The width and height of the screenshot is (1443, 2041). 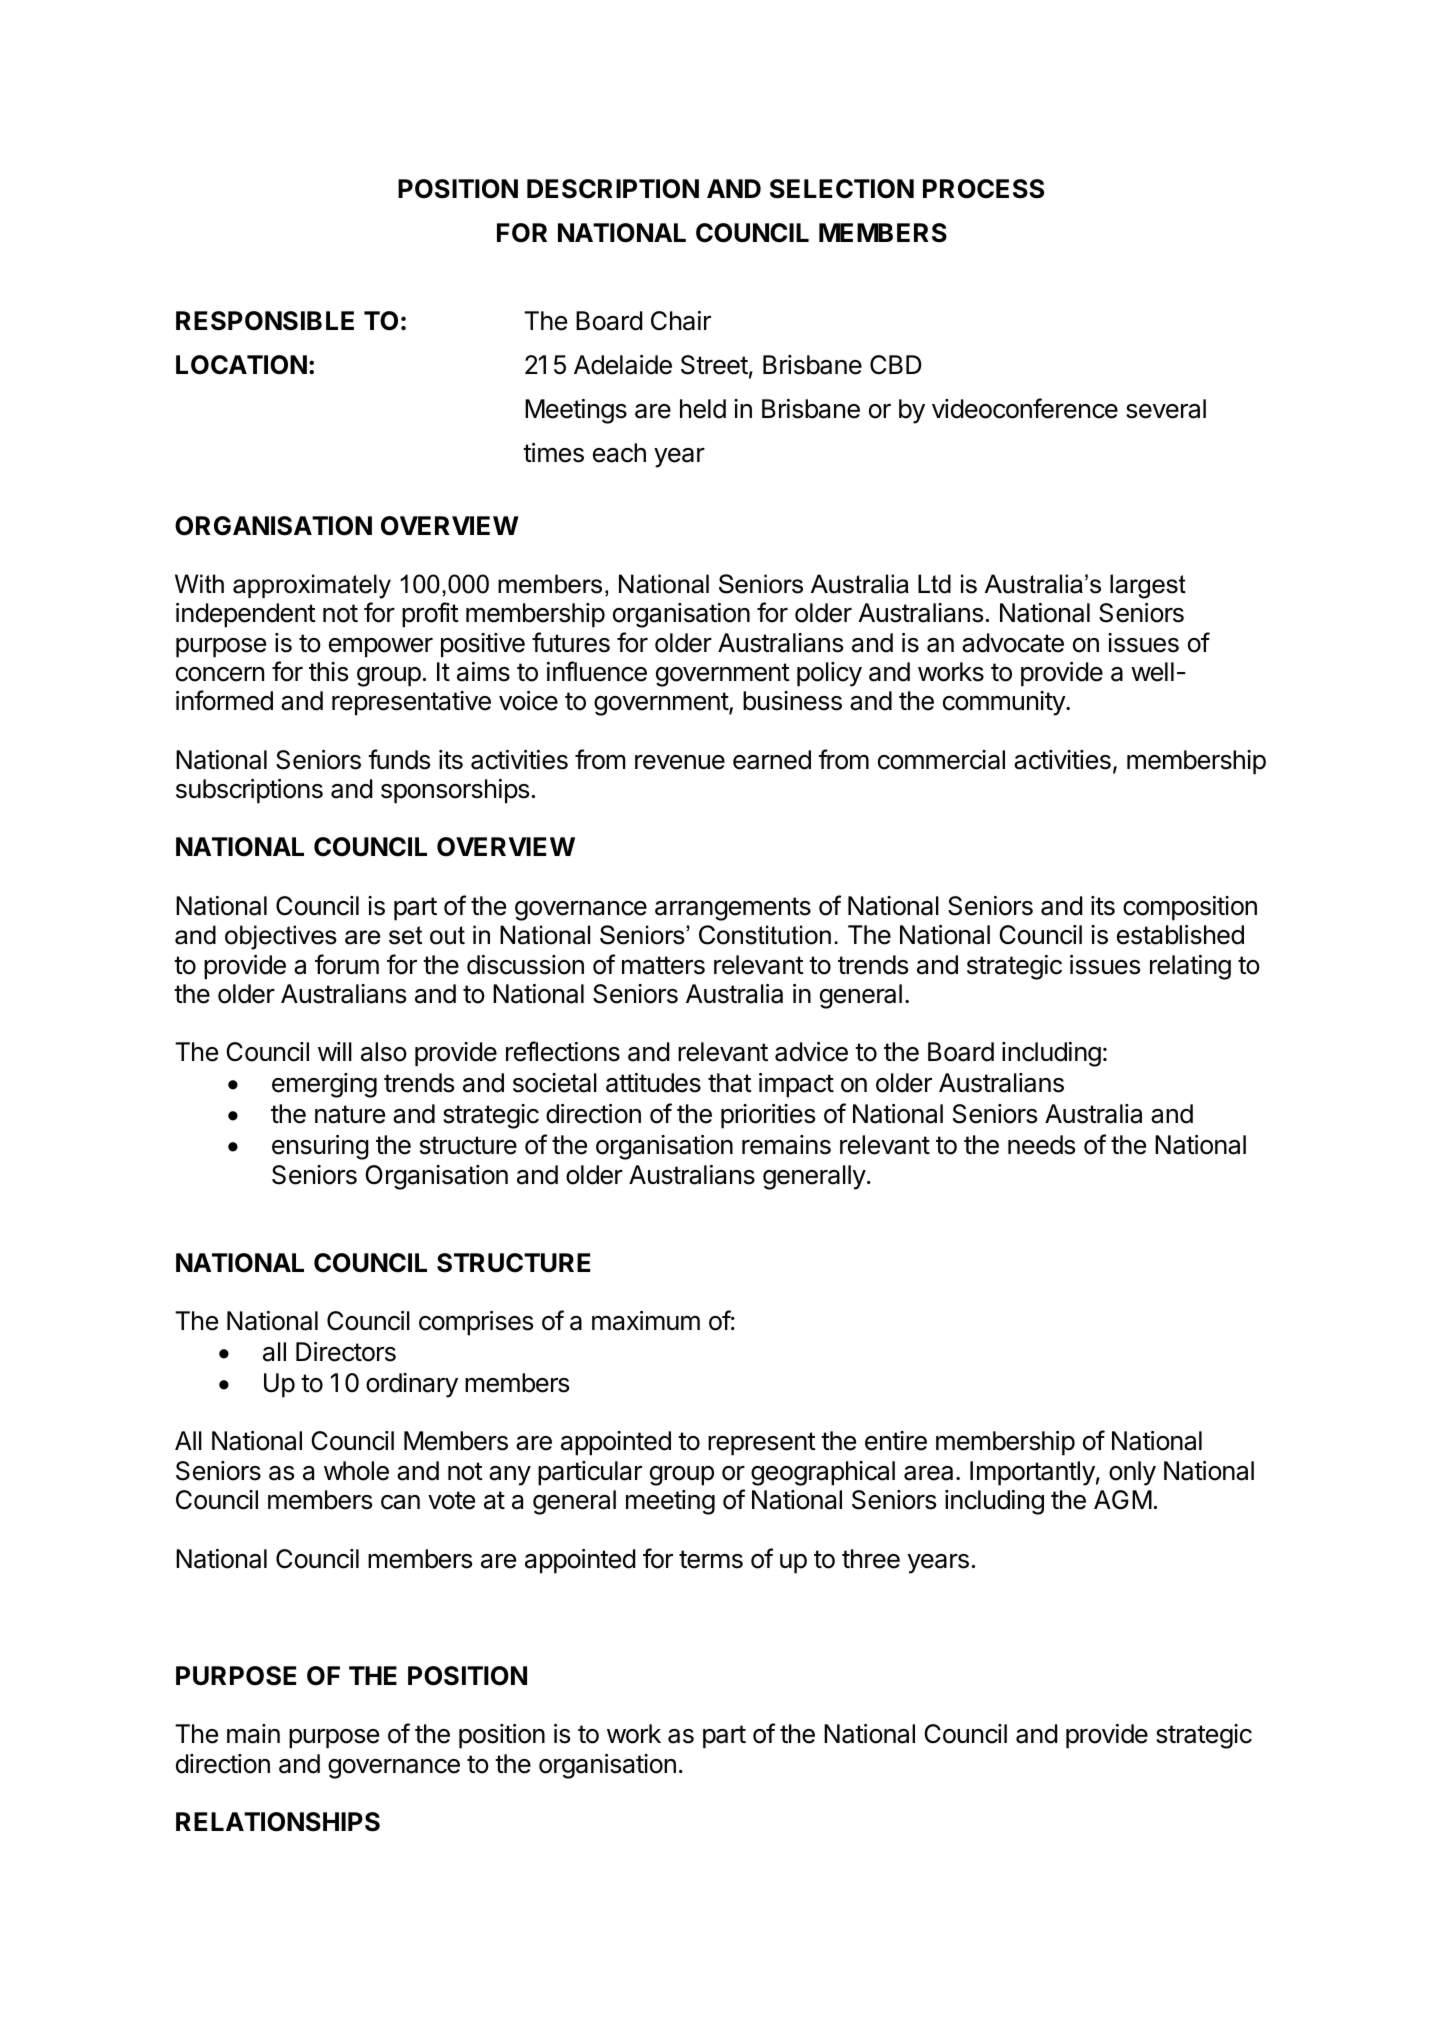 What do you see at coordinates (680, 762) in the screenshot?
I see `revenue` at bounding box center [680, 762].
